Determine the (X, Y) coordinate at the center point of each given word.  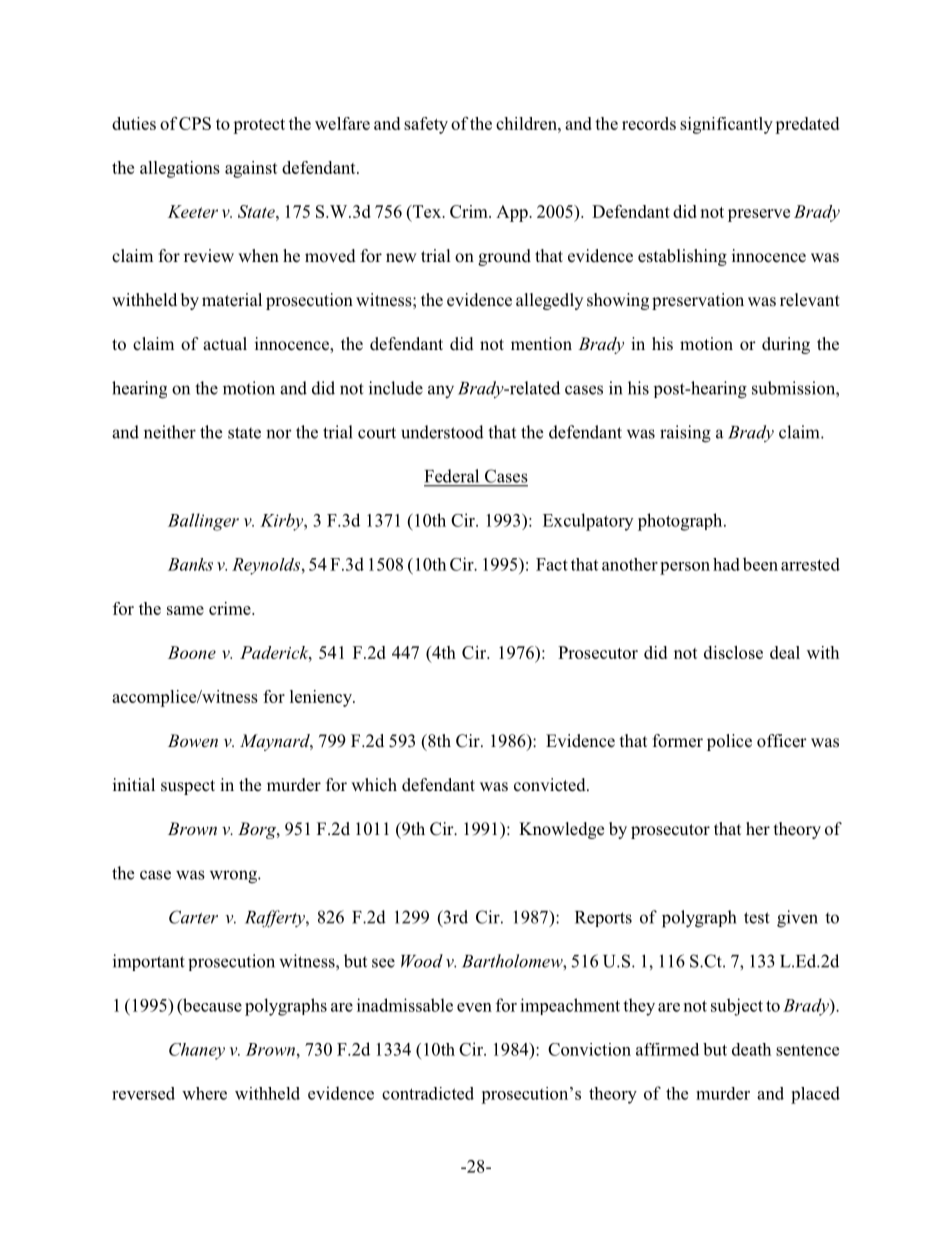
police (729, 742)
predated (807, 125)
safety (426, 125)
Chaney (197, 1051)
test (757, 918)
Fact (552, 564)
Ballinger (203, 522)
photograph (681, 522)
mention (541, 344)
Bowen (193, 740)
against (251, 169)
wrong (234, 877)
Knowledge (561, 830)
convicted (551, 785)
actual (225, 344)
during (786, 345)
